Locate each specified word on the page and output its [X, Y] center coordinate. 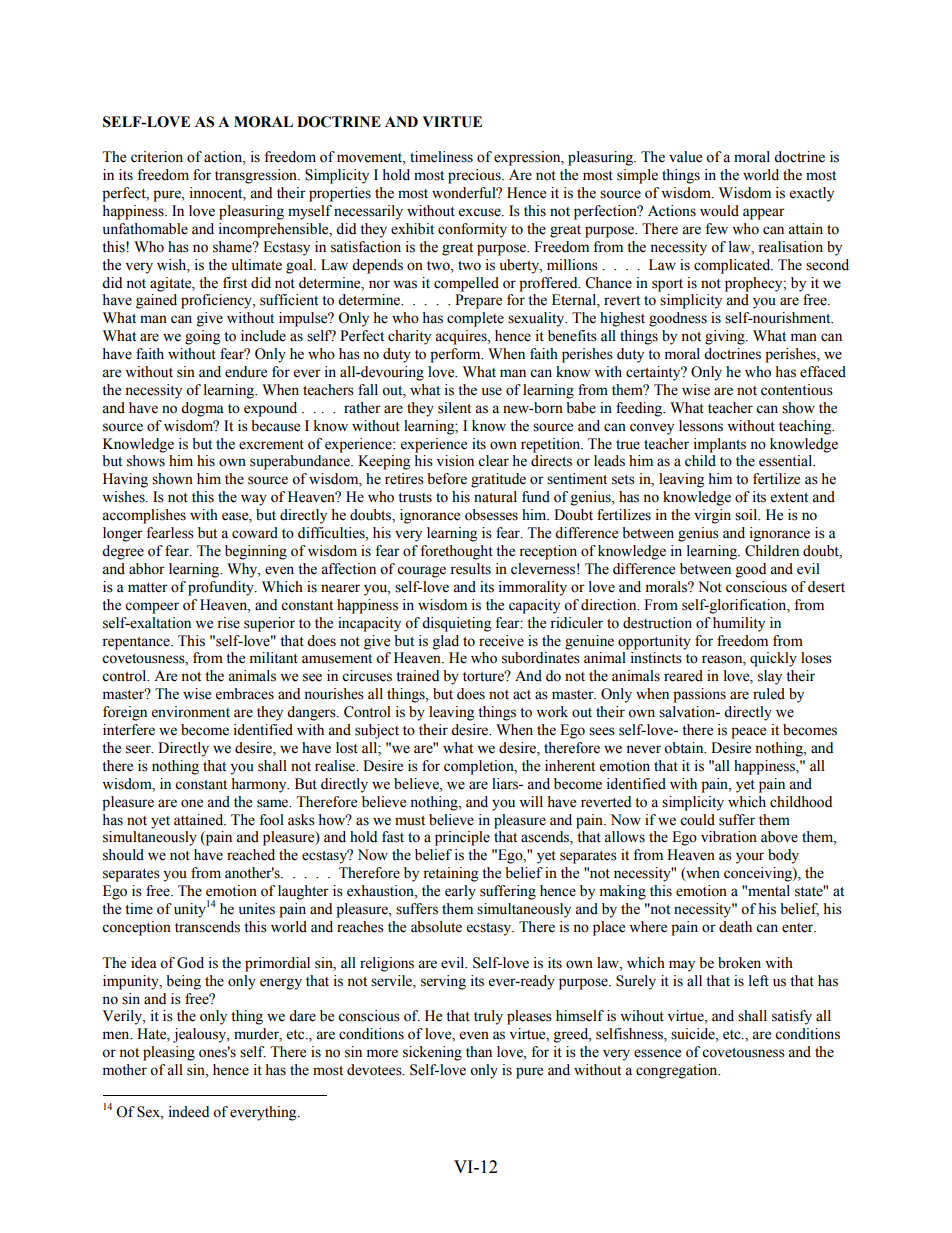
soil [747, 515]
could [697, 820]
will [531, 801]
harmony [260, 785]
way [254, 500]
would [719, 211]
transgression [257, 176]
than [479, 1051]
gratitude [498, 480]
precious [475, 176]
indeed [189, 1112]
